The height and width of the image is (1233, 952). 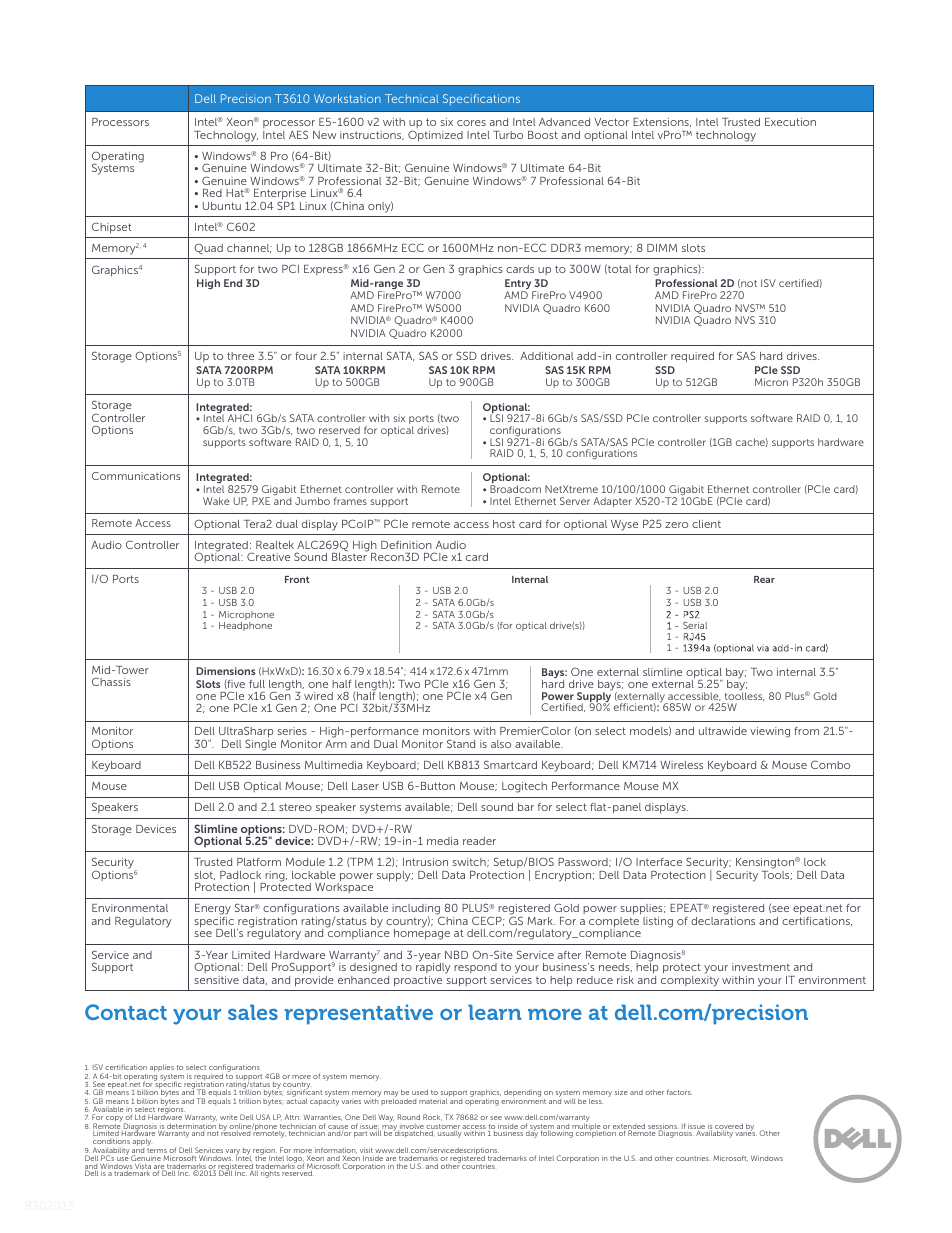 I want to click on vary, so click(x=233, y=1153).
